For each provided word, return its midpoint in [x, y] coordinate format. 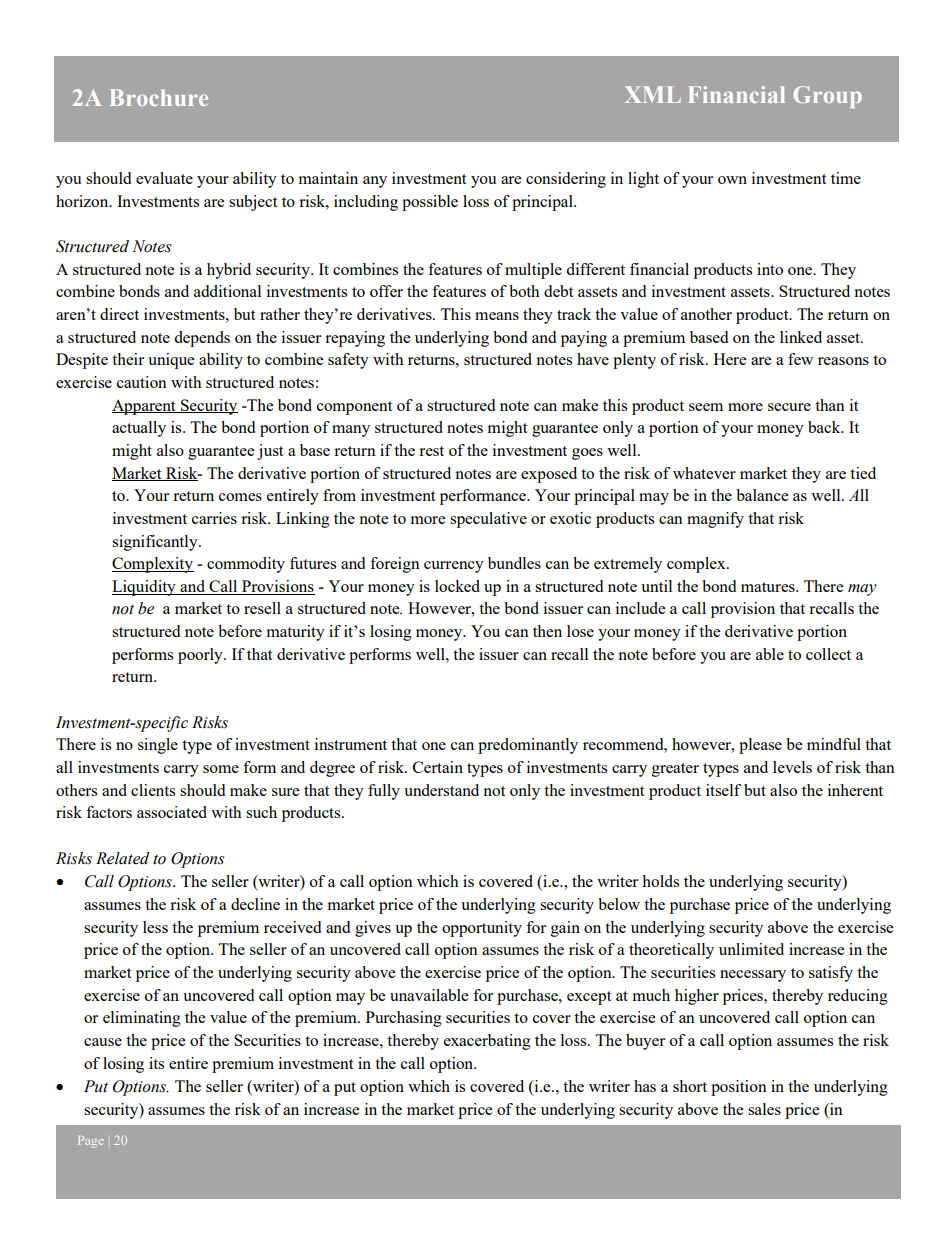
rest [431, 451]
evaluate [164, 178]
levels [792, 767]
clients [153, 790]
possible [430, 203]
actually [139, 429]
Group [827, 97]
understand [441, 790]
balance [762, 495]
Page [91, 1142]
